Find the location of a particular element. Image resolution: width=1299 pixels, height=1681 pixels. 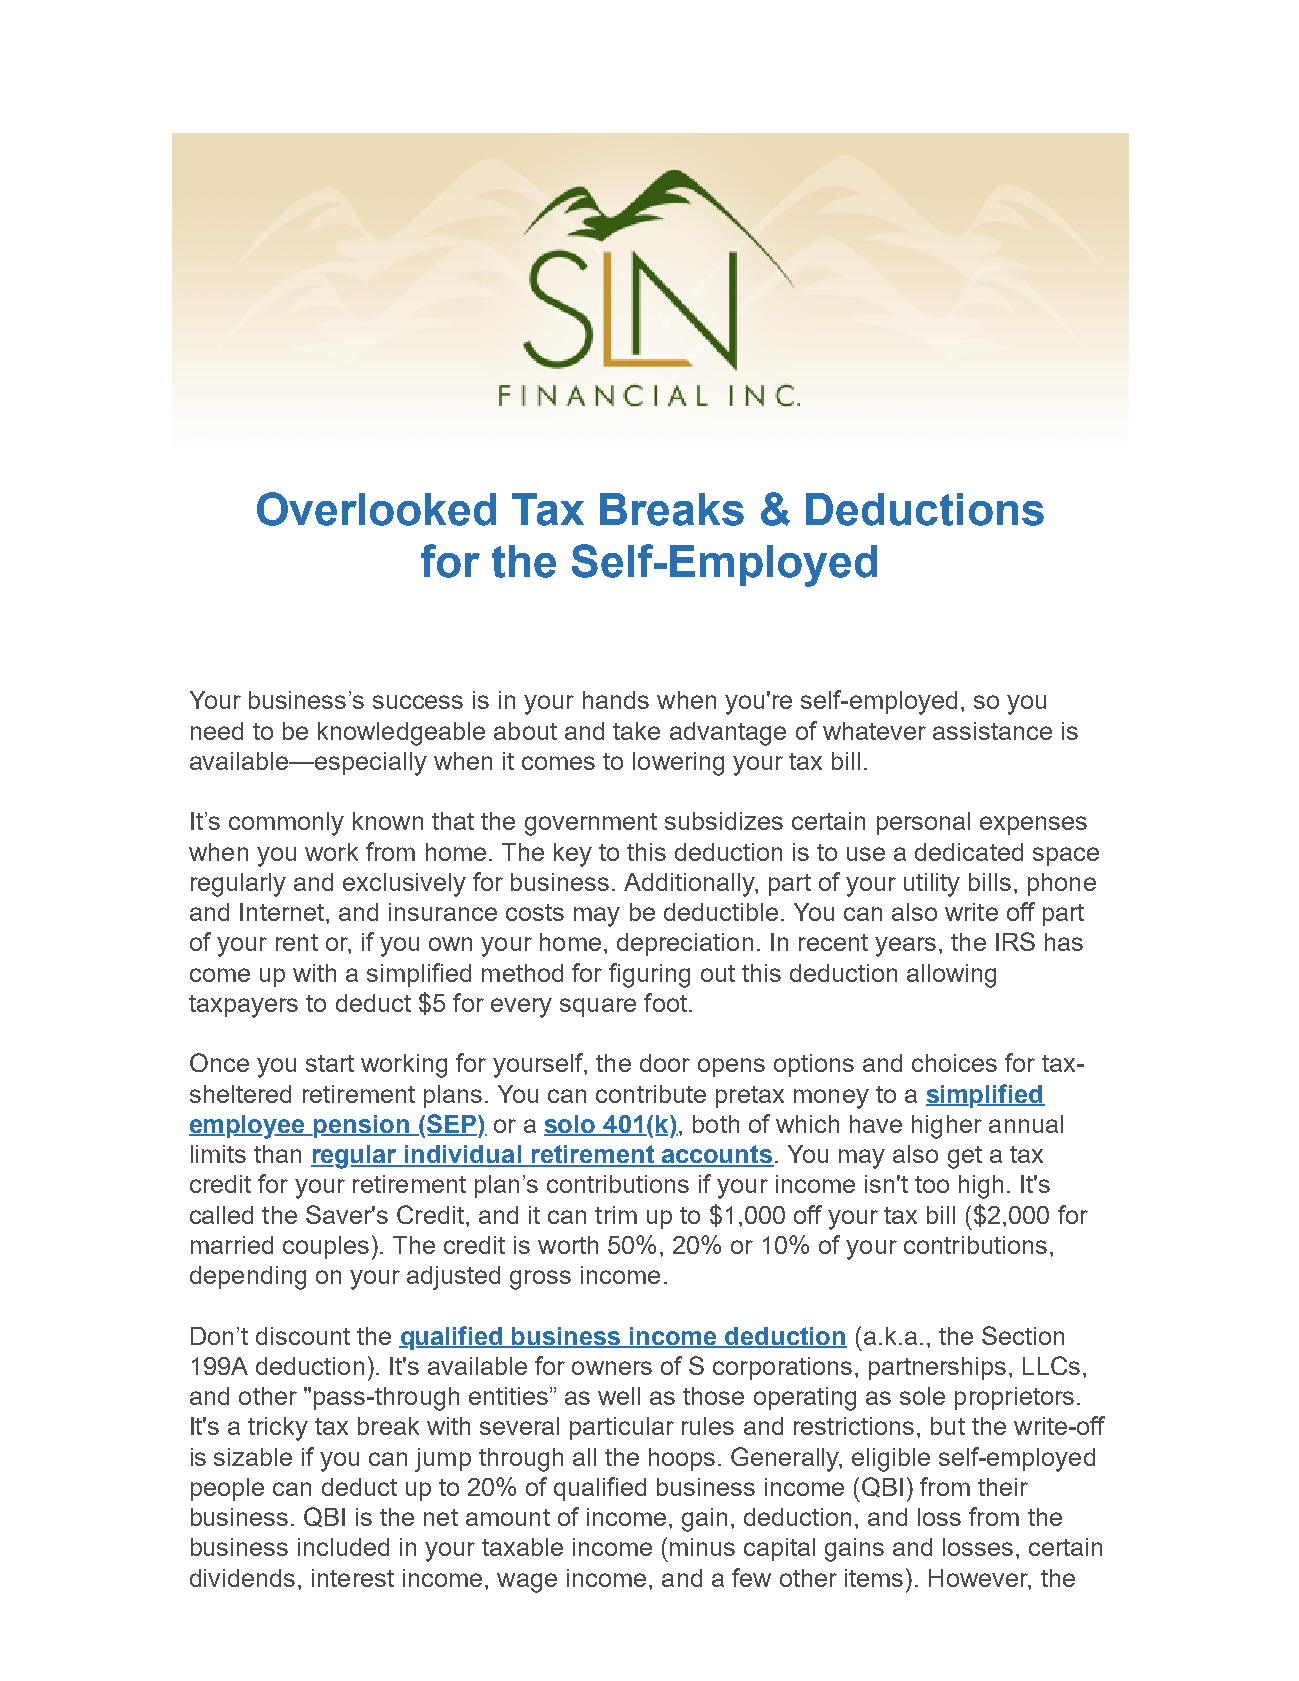

included is located at coordinates (343, 1547).
